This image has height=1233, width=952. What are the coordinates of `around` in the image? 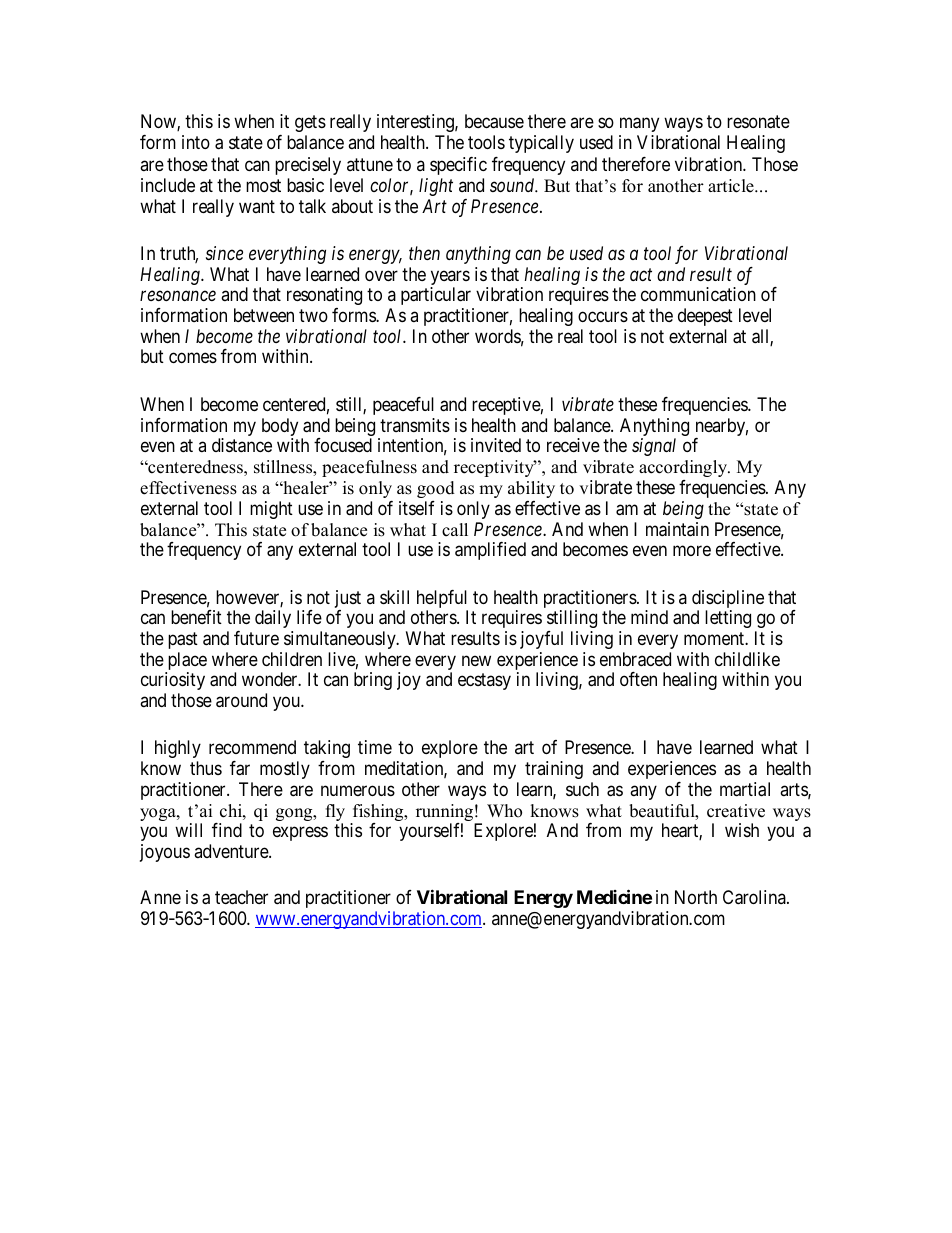 It's located at (241, 700).
